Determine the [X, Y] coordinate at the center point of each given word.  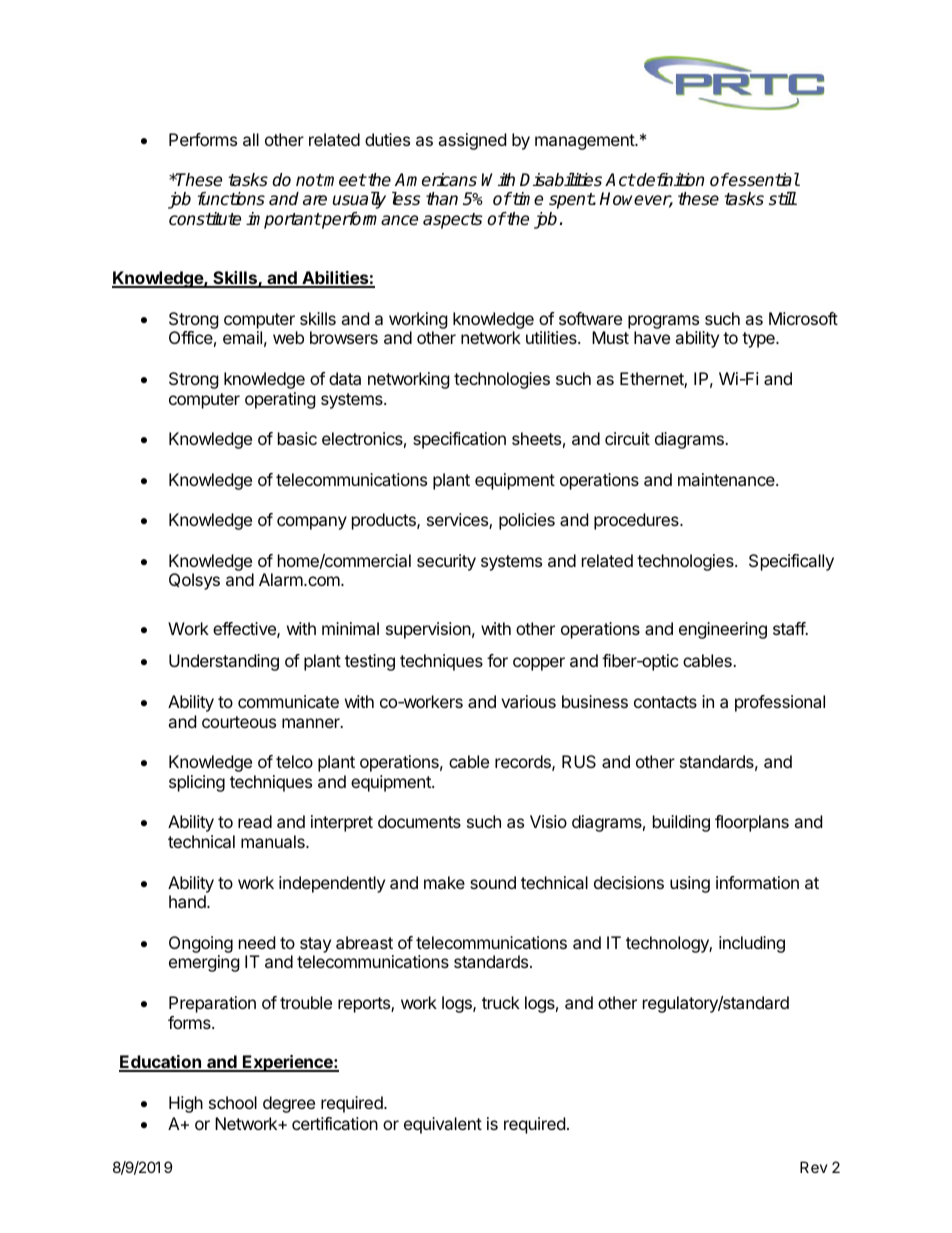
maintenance [727, 479]
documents [419, 821]
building [681, 823]
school [233, 1102]
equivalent [443, 1125]
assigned [472, 141]
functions [231, 199]
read [255, 821]
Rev [814, 1167]
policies [527, 521]
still [783, 199]
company [312, 523]
